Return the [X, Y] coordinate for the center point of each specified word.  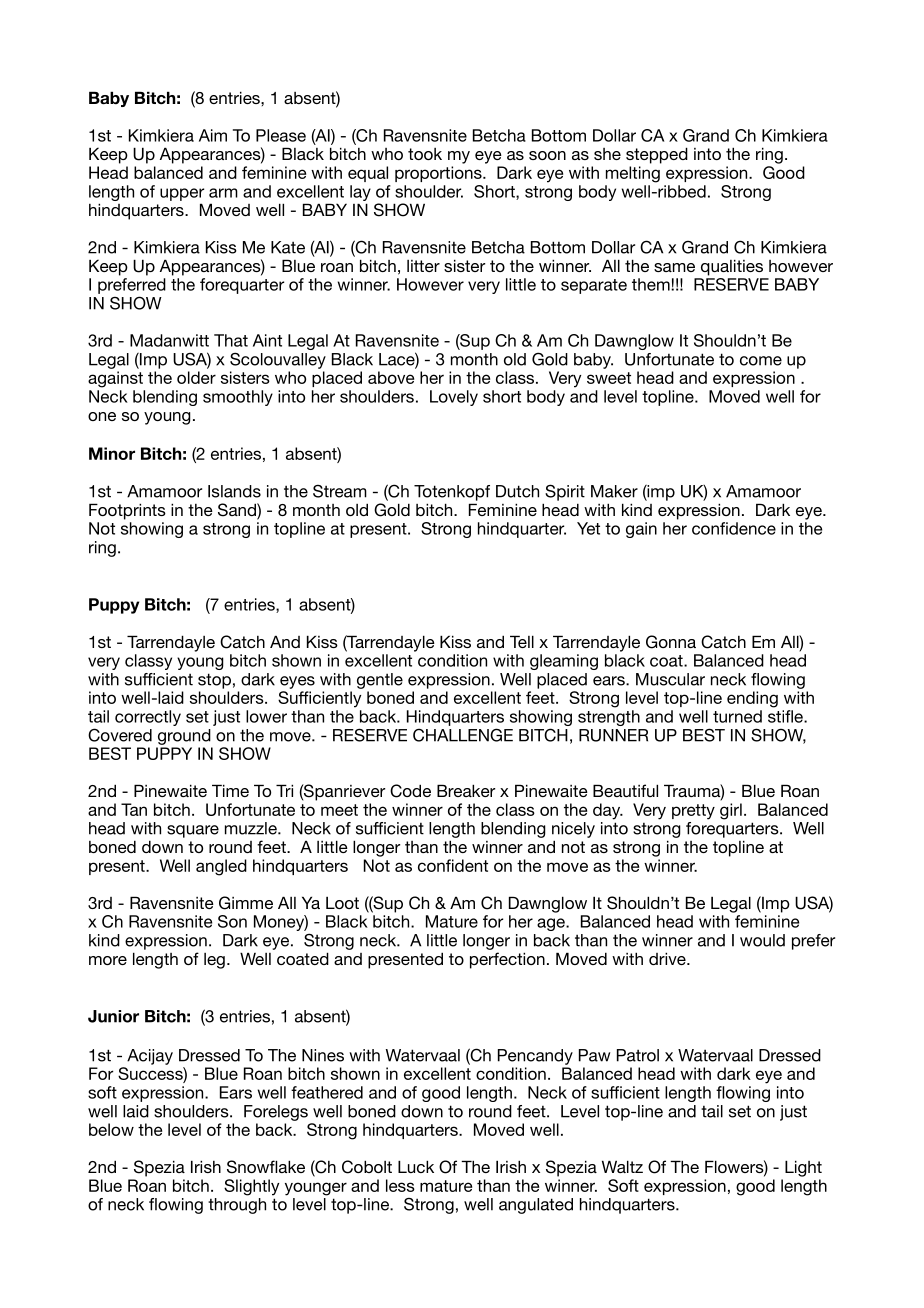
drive [668, 958]
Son [232, 921]
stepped [657, 155]
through [237, 1206]
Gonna [671, 642]
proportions [439, 174]
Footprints [127, 511]
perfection [507, 960]
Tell [522, 641]
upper [182, 194]
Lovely [454, 398]
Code [410, 791]
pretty [693, 812]
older [196, 377]
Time [230, 790]
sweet [609, 378]
